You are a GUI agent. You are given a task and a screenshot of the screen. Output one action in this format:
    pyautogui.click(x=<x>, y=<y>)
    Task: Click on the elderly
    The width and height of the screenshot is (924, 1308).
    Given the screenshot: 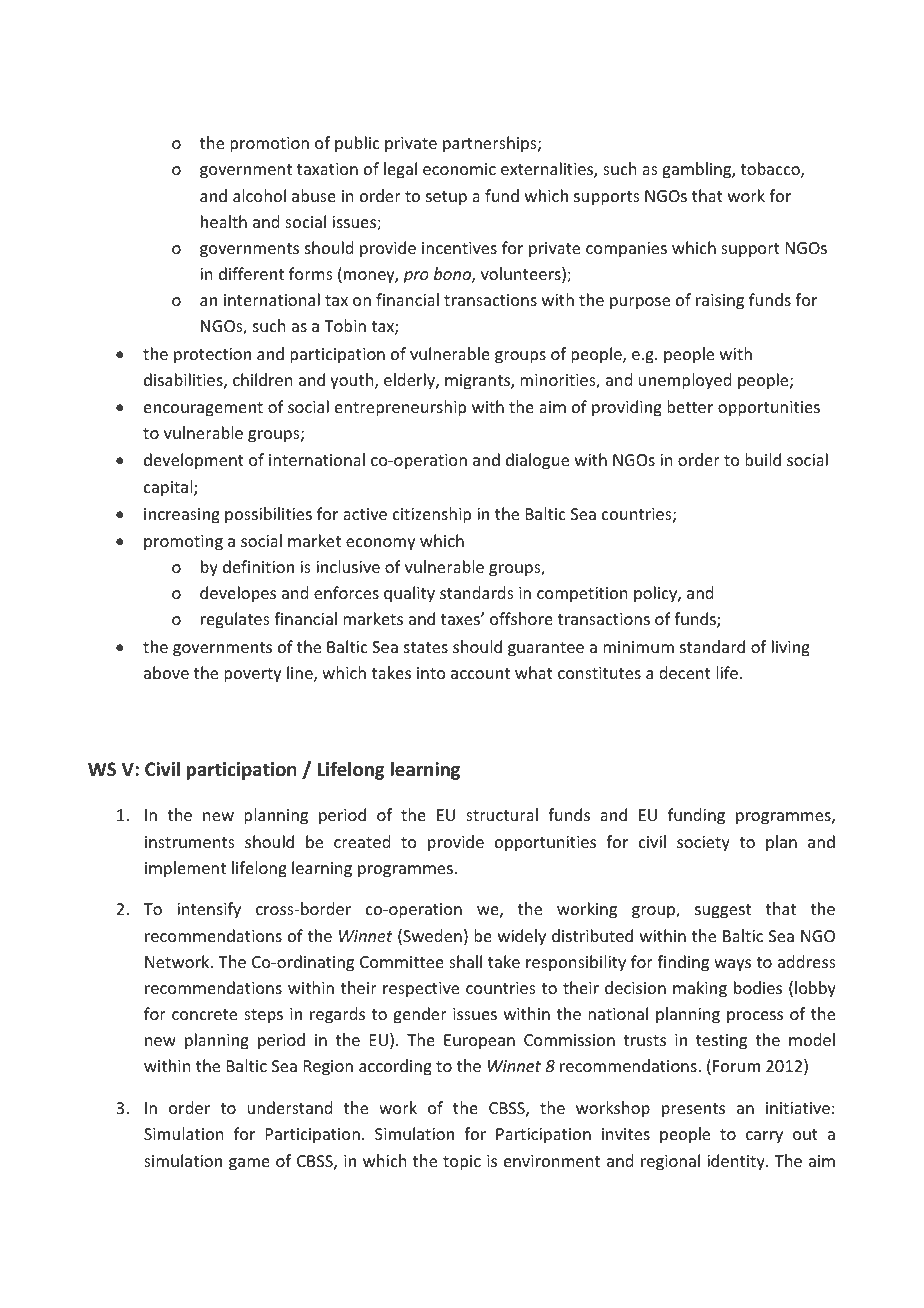 What is the action you would take?
    pyautogui.click(x=410, y=381)
